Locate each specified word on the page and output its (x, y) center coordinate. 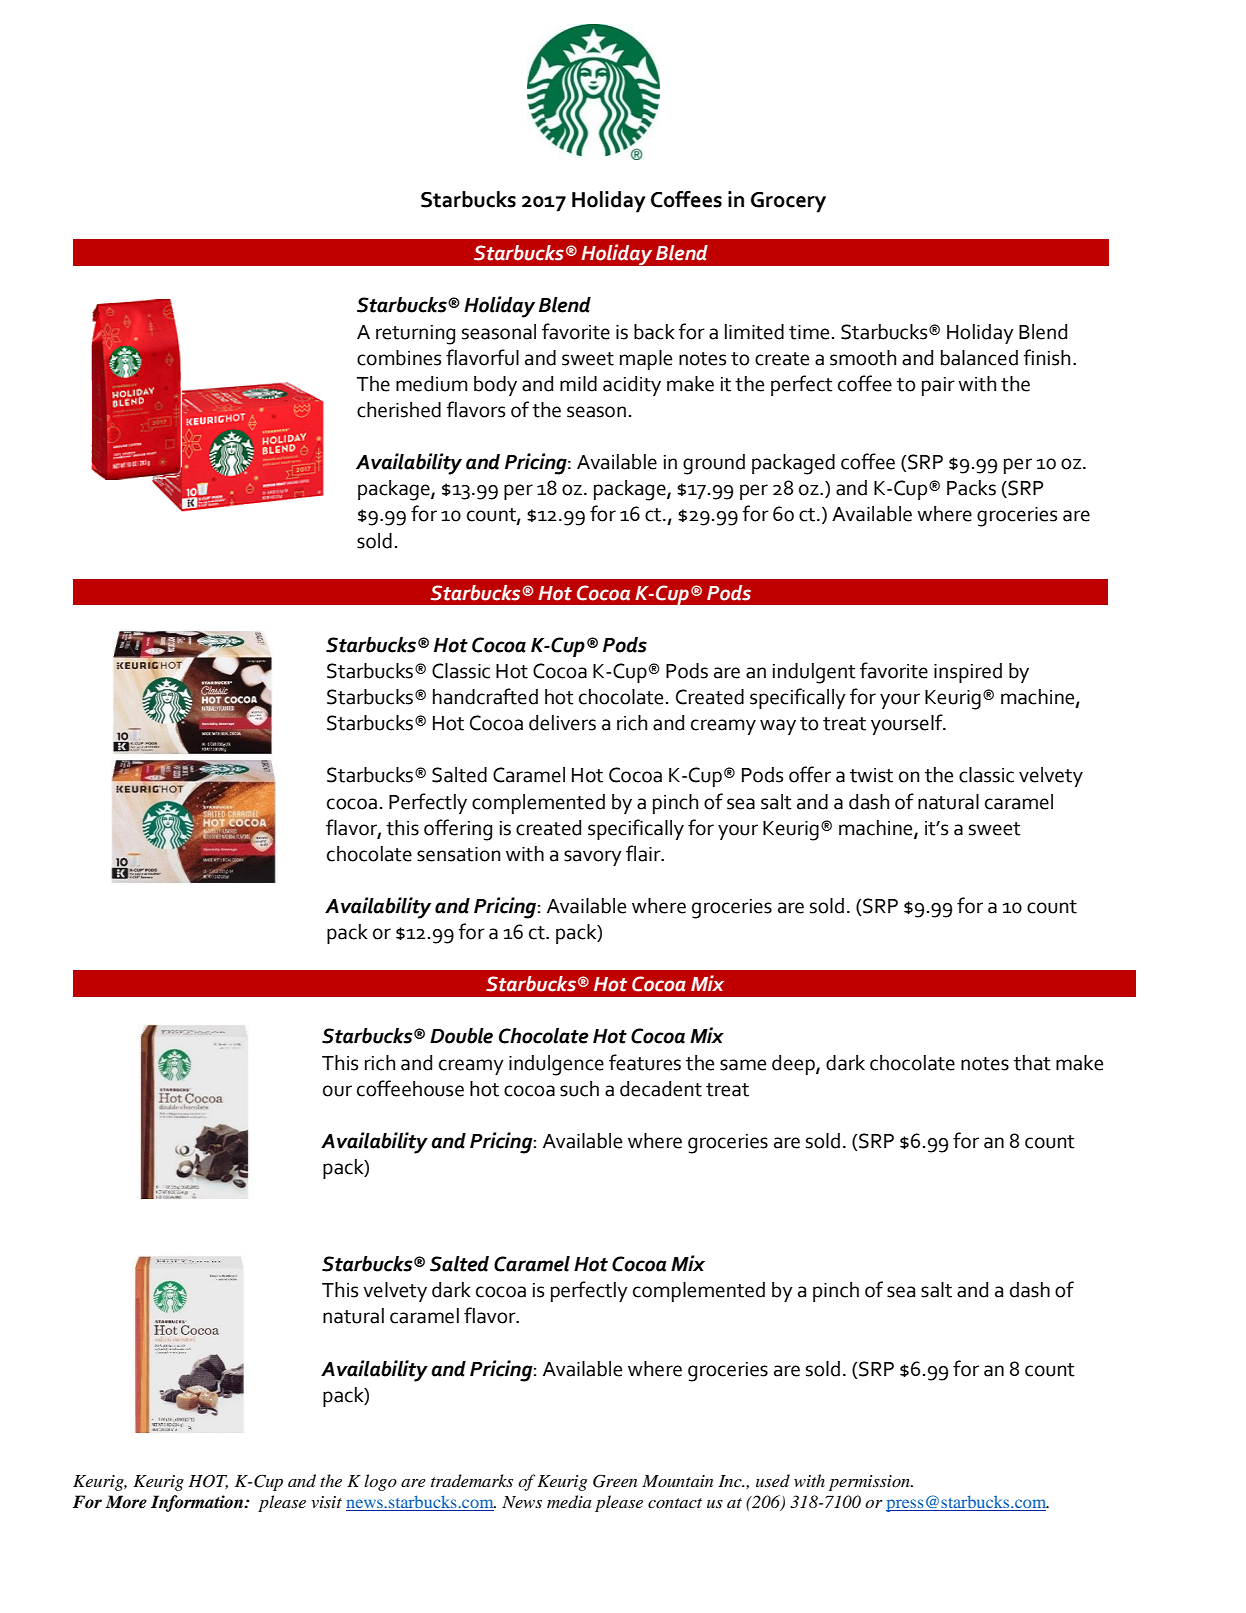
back (654, 332)
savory (593, 858)
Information (198, 1503)
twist (871, 775)
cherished (399, 410)
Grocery (788, 202)
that (1032, 1063)
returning (415, 335)
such (579, 1089)
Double (461, 1036)
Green (615, 1481)
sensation (459, 854)
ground (714, 464)
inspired (968, 673)
